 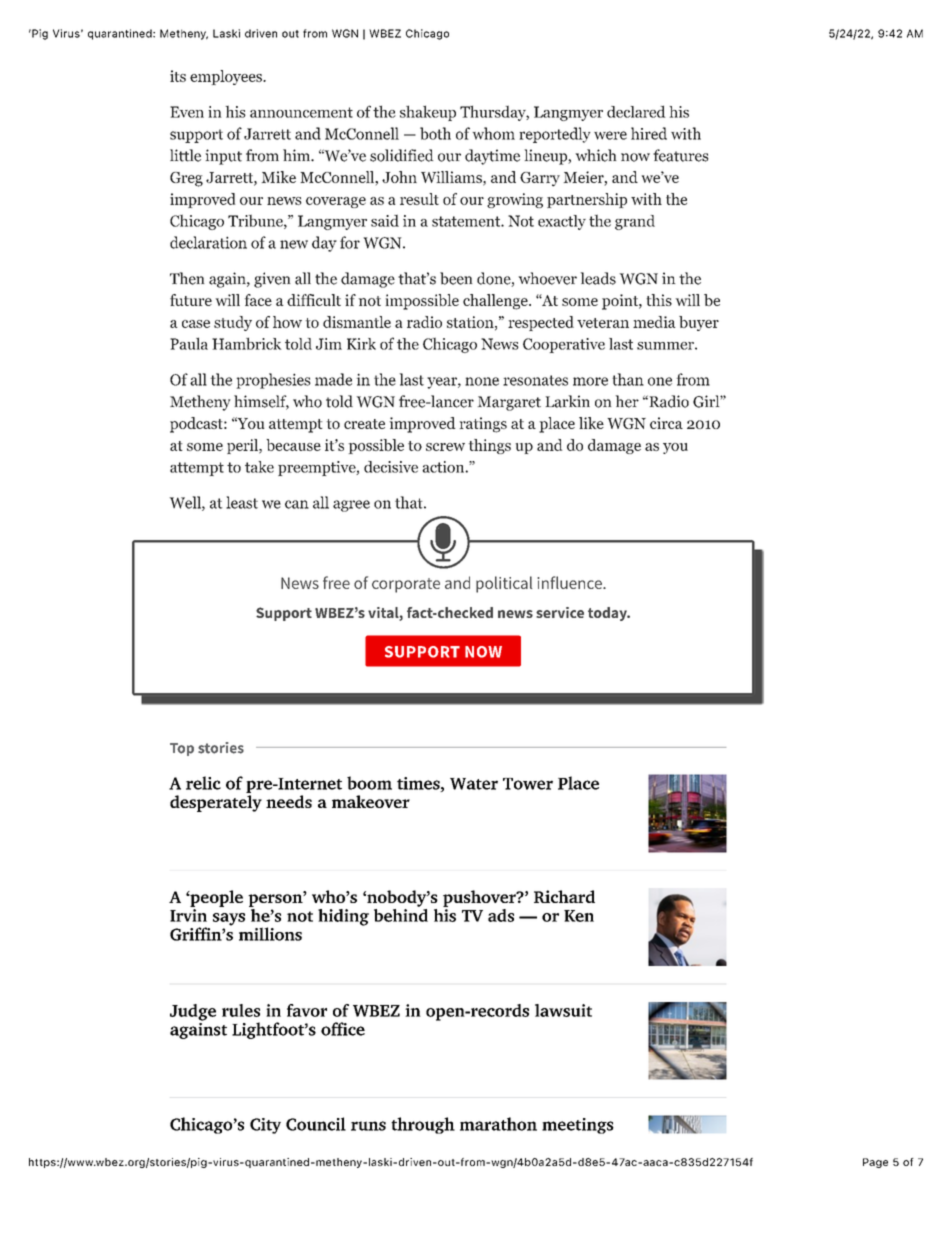 What do you see at coordinates (489, 446) in the screenshot?
I see `things` at bounding box center [489, 446].
